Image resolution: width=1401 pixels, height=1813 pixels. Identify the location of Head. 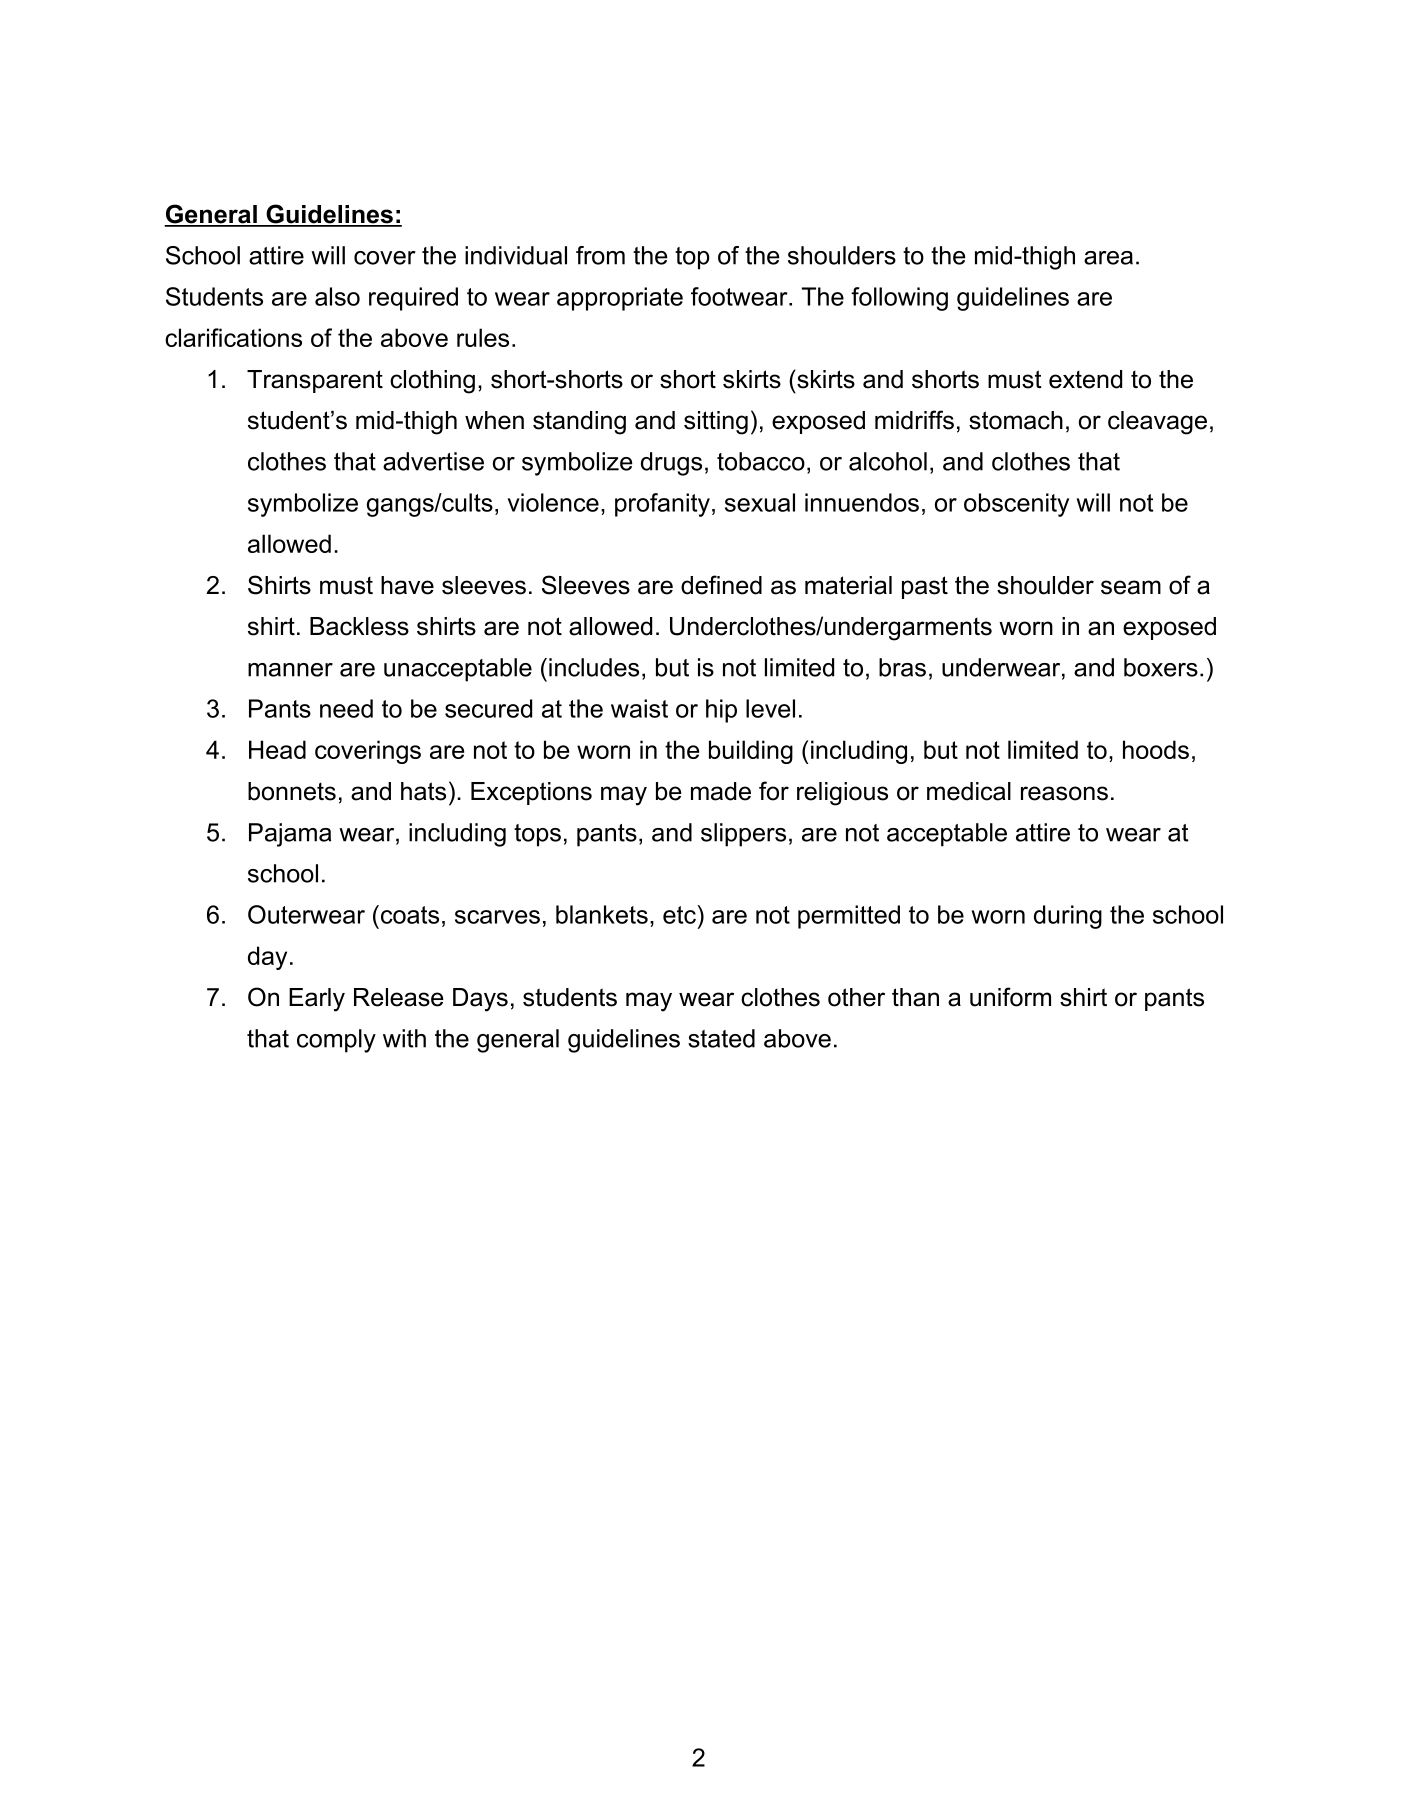
(277, 749).
